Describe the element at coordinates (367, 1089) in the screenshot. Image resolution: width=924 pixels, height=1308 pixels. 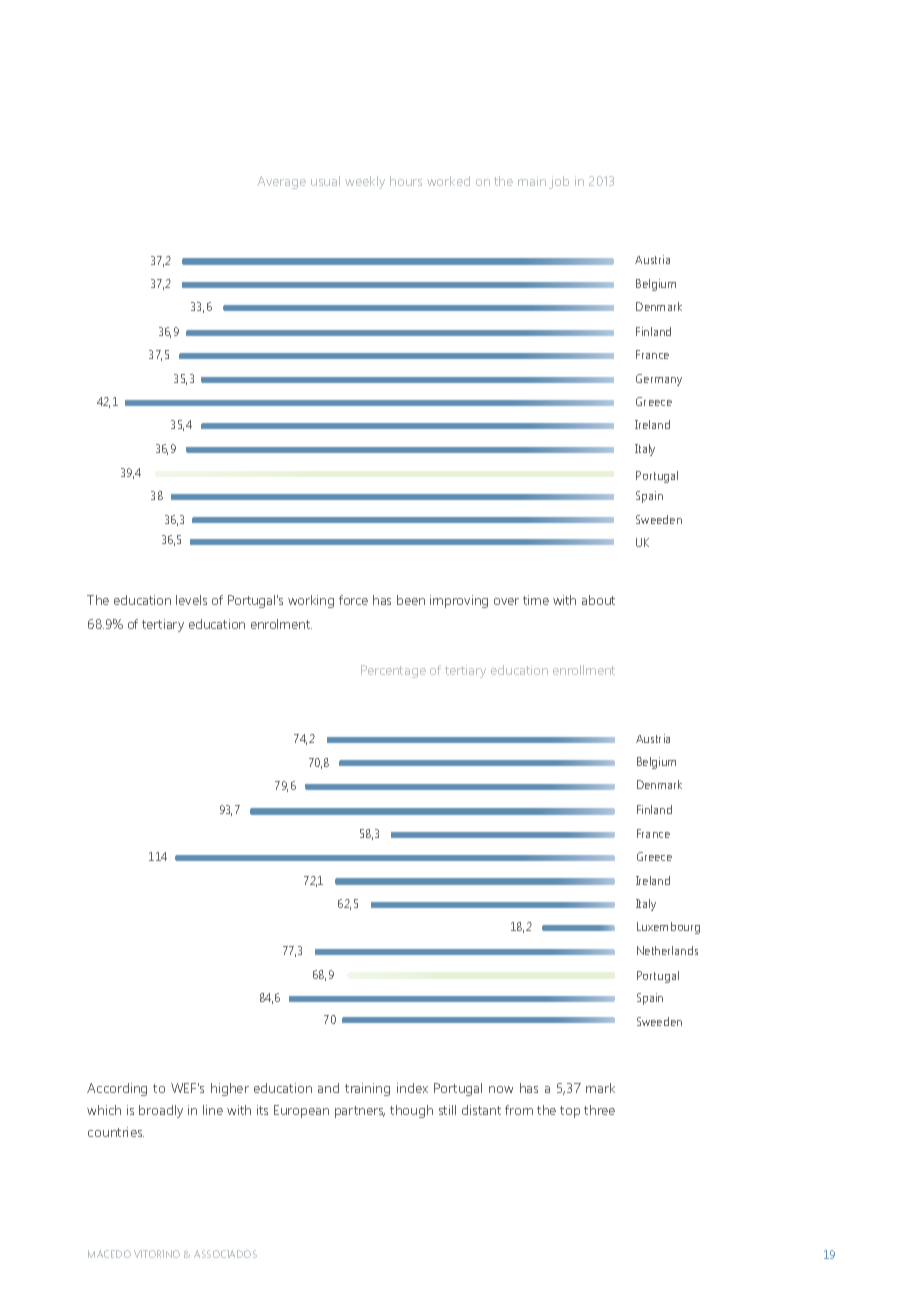
I see `training` at that location.
